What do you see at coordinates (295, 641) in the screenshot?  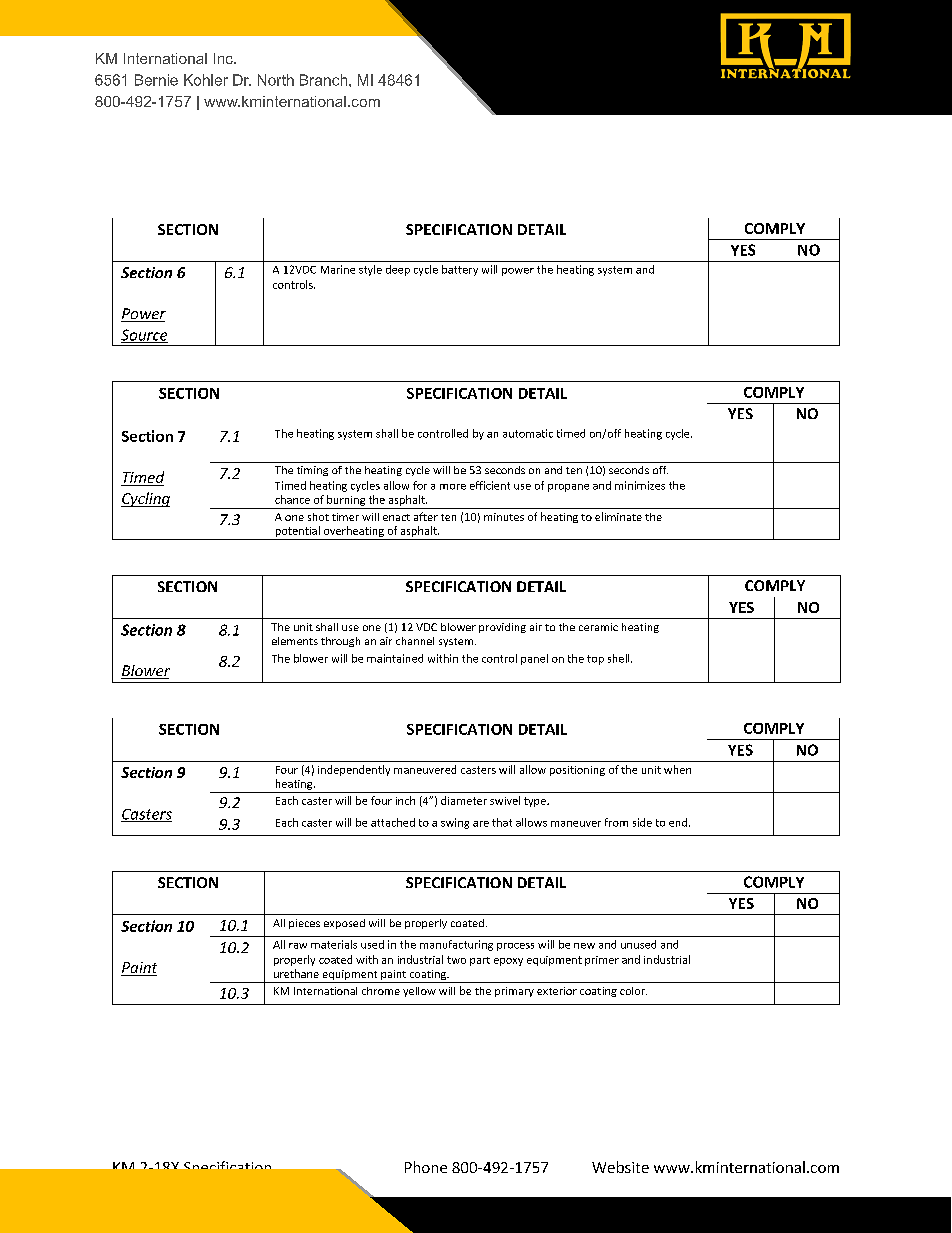 I see `elements` at bounding box center [295, 641].
